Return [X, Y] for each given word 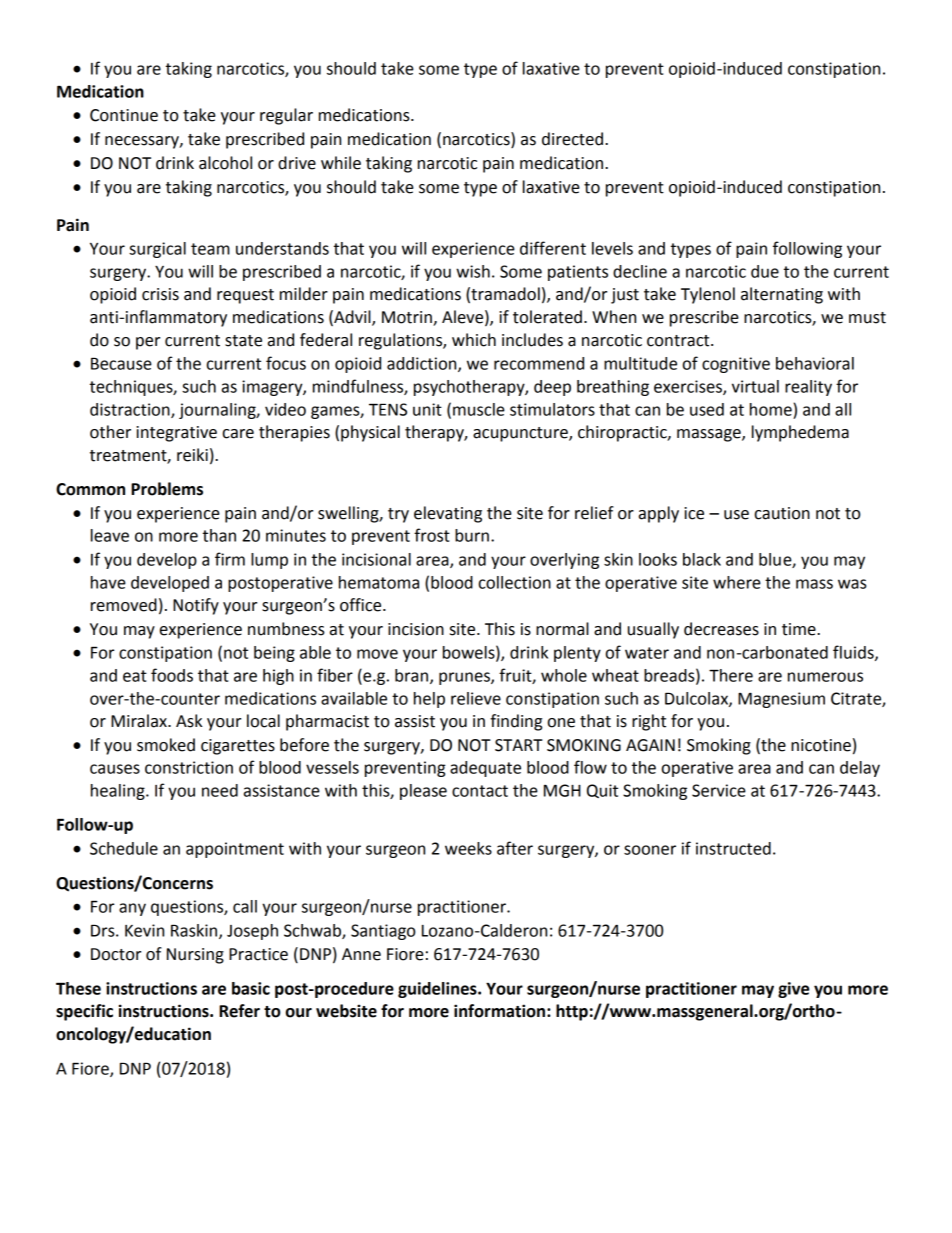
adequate [485, 769]
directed [572, 139]
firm [230, 559]
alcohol [225, 163]
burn [472, 535]
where [737, 582]
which [474, 340]
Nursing [195, 956]
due [765, 271]
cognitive [736, 365]
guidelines [438, 990]
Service [719, 790]
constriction [189, 767]
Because [121, 363]
